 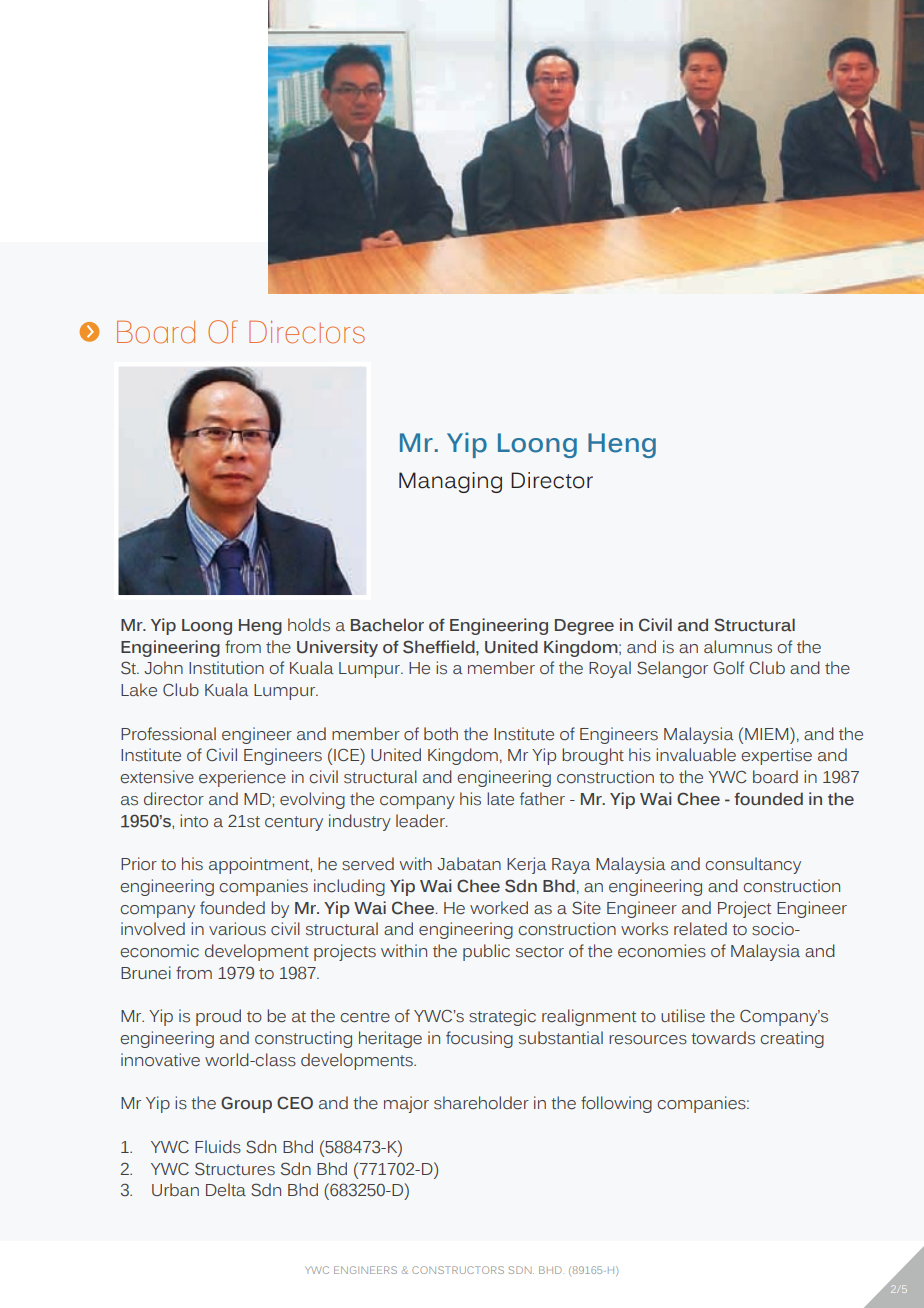 I want to click on alumnus, so click(x=738, y=647).
